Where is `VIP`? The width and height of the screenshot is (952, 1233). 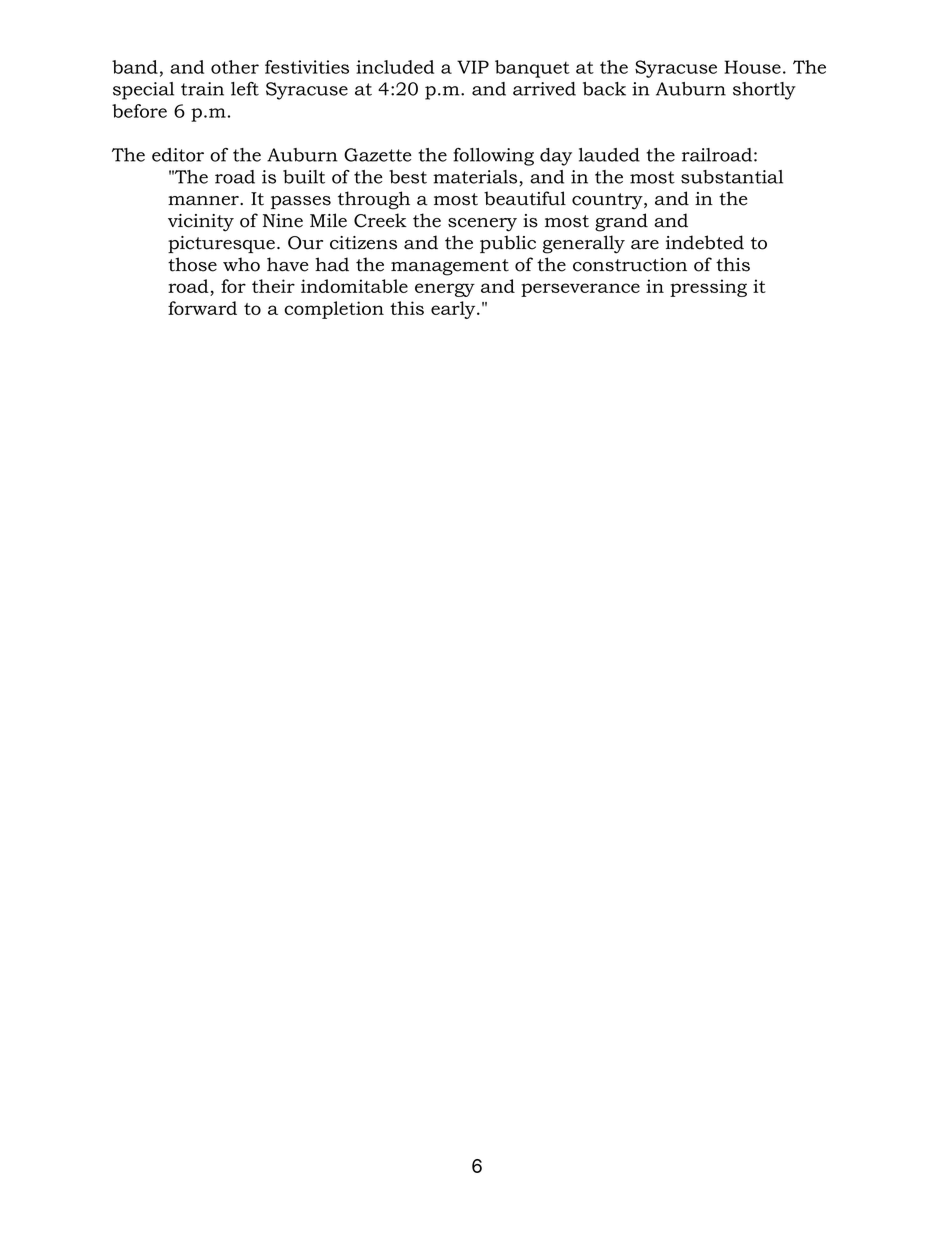
VIP is located at coordinates (473, 67).
